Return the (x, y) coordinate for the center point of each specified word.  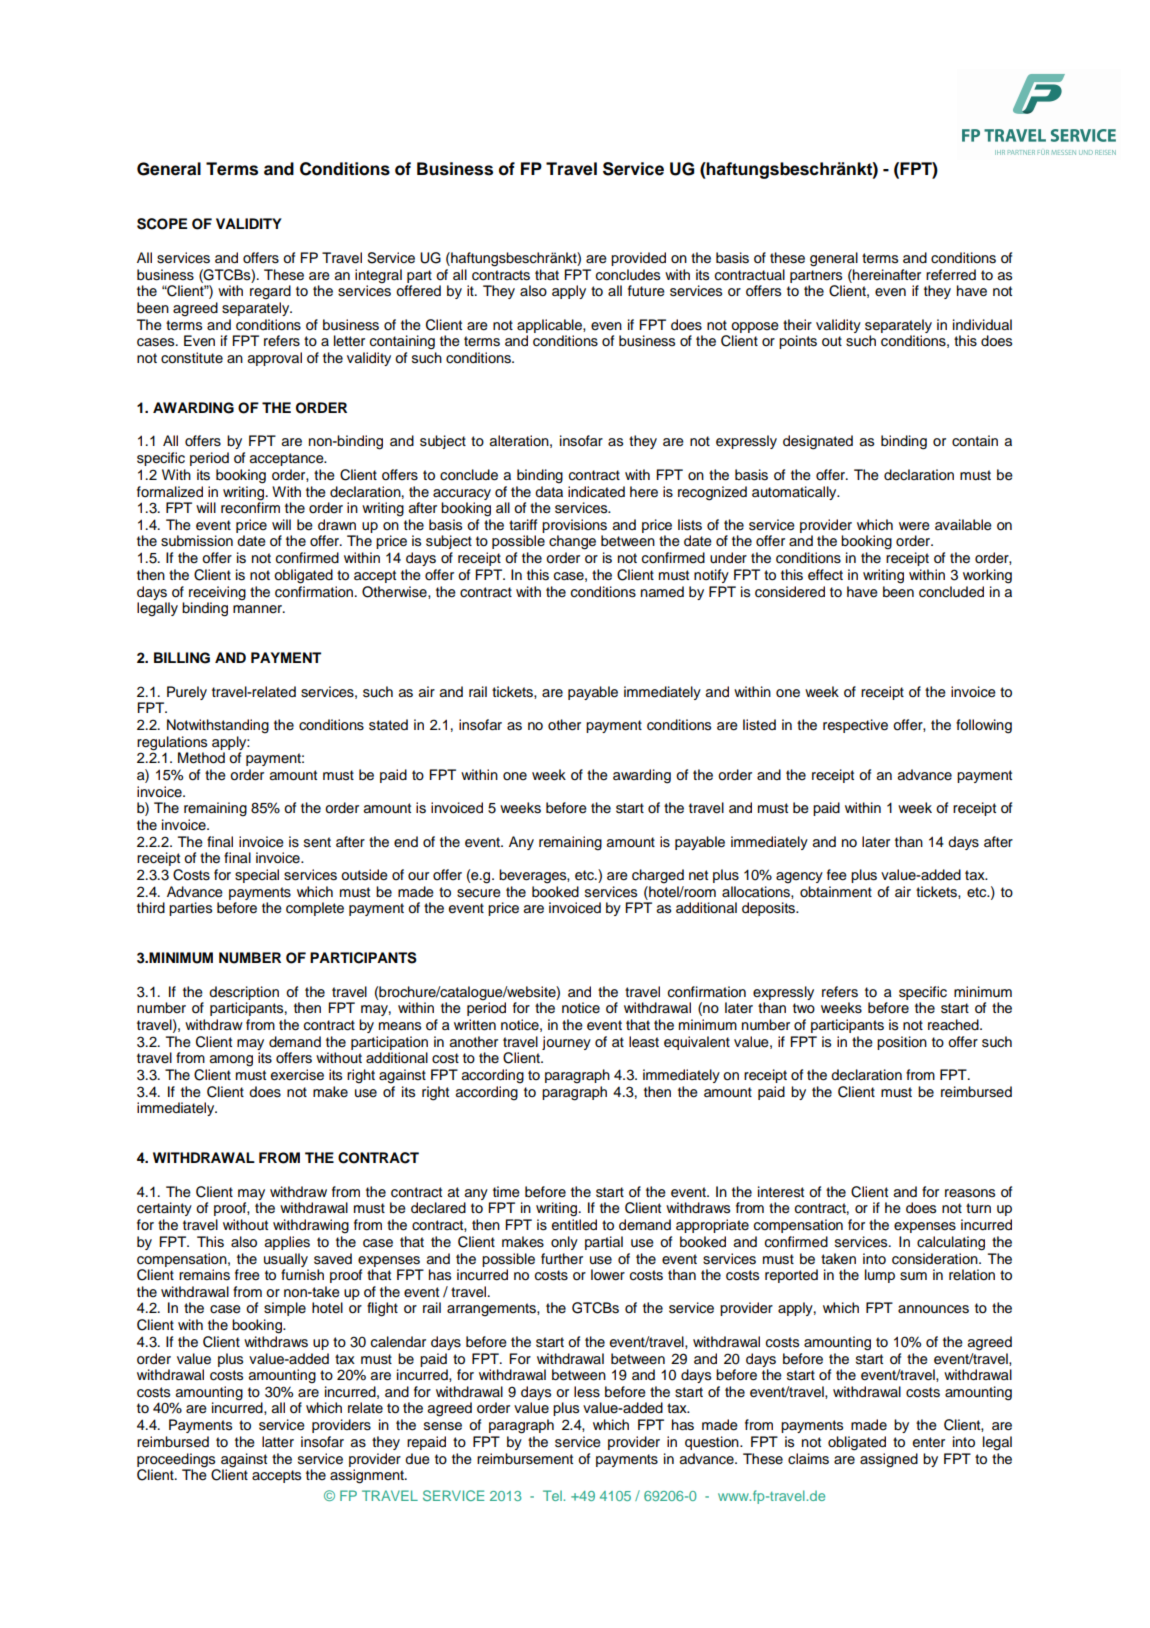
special (257, 876)
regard (270, 292)
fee (837, 875)
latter (278, 1442)
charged (658, 876)
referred (951, 275)
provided (638, 259)
